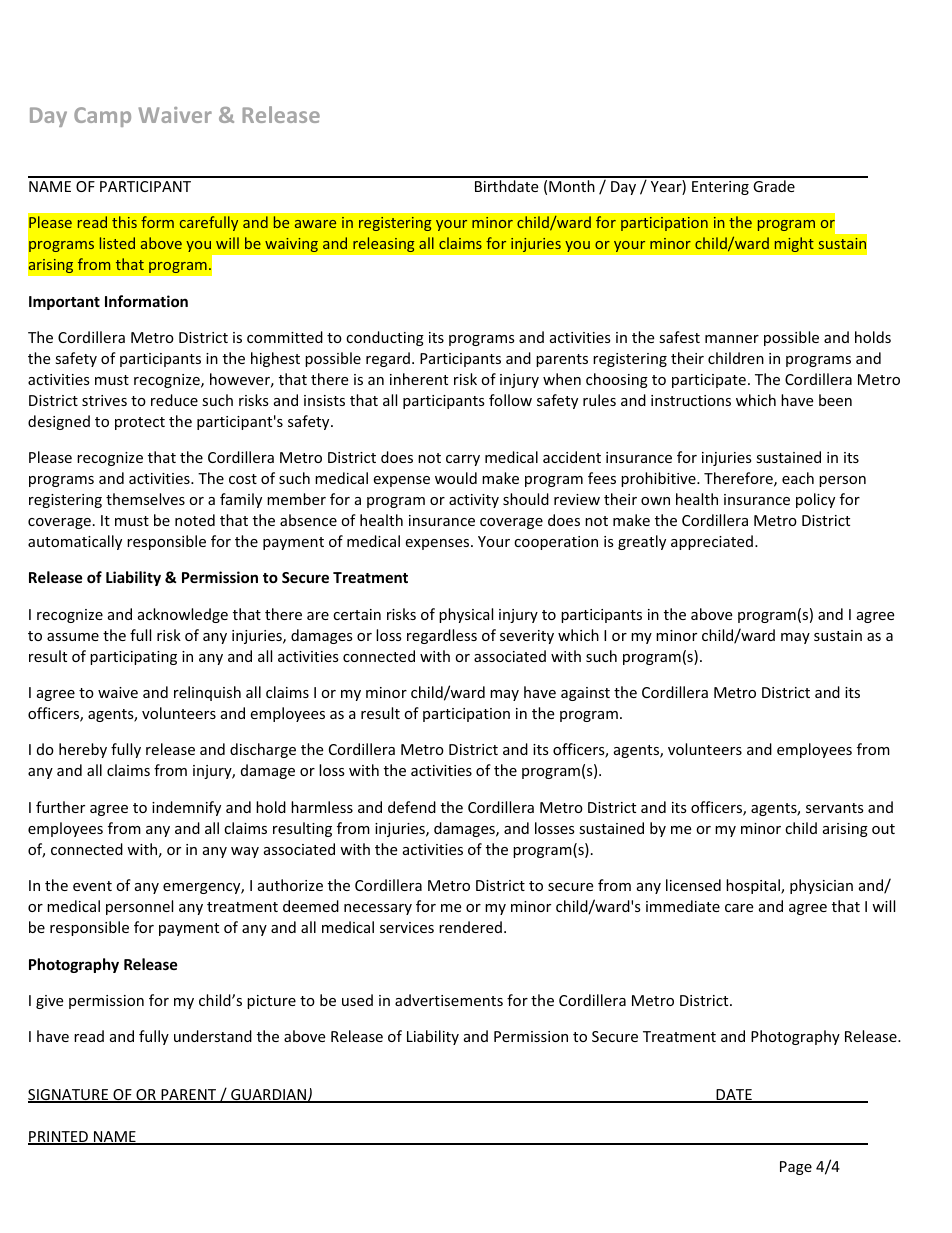  What do you see at coordinates (412, 807) in the screenshot?
I see `defend` at bounding box center [412, 807].
